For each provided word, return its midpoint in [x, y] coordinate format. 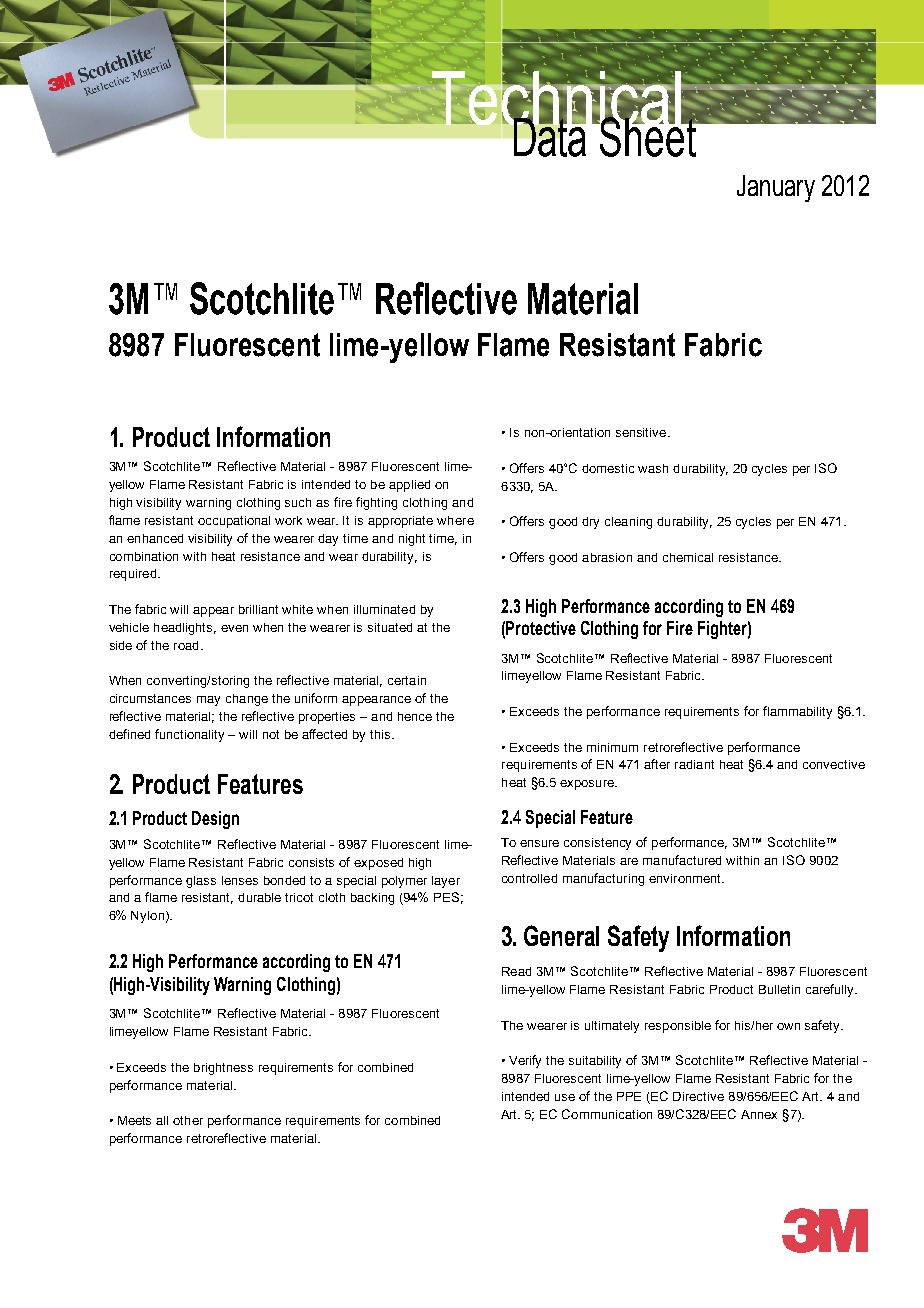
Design [215, 820]
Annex [759, 1114]
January [776, 188]
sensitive [642, 432]
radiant [694, 764]
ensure [539, 843]
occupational [234, 522]
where [455, 520]
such [298, 502]
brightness [223, 1069]
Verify [525, 1061]
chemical [688, 557]
